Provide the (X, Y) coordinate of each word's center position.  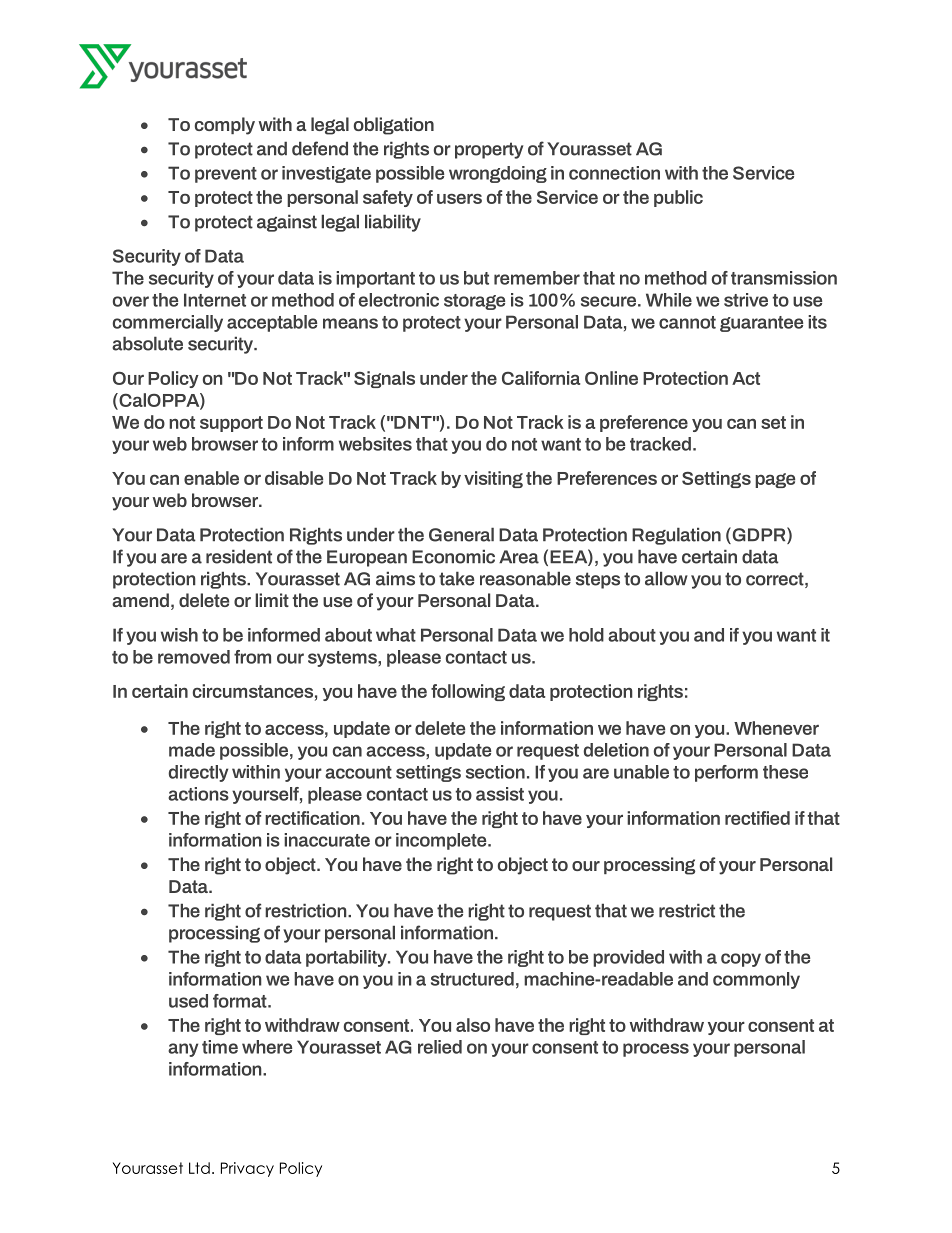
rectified (757, 818)
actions (198, 794)
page (775, 480)
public (678, 198)
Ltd (199, 1168)
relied (440, 1047)
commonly (756, 980)
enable (211, 478)
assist (500, 794)
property (489, 150)
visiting (493, 479)
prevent (226, 175)
